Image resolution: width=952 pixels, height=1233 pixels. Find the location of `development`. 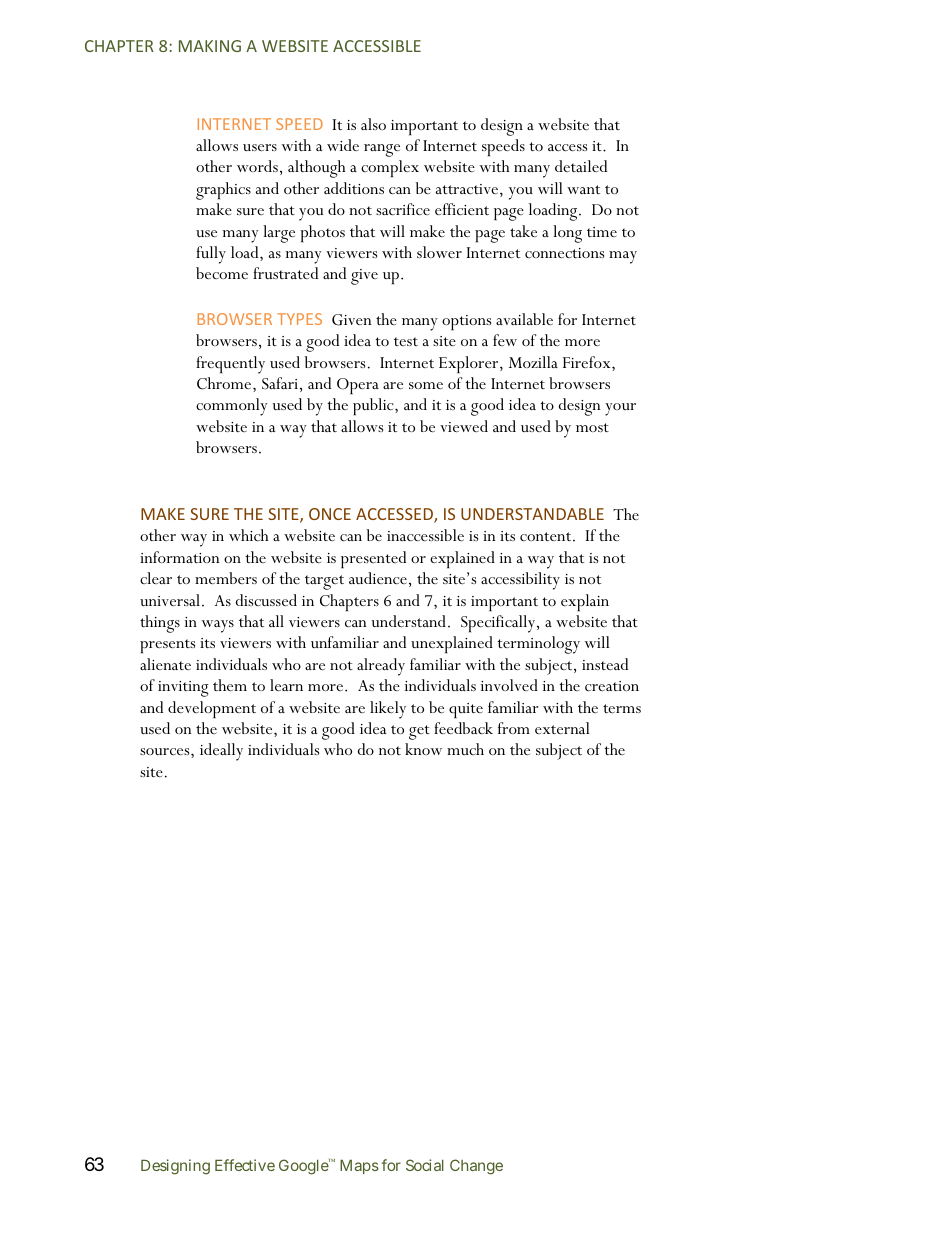

development is located at coordinates (212, 709).
